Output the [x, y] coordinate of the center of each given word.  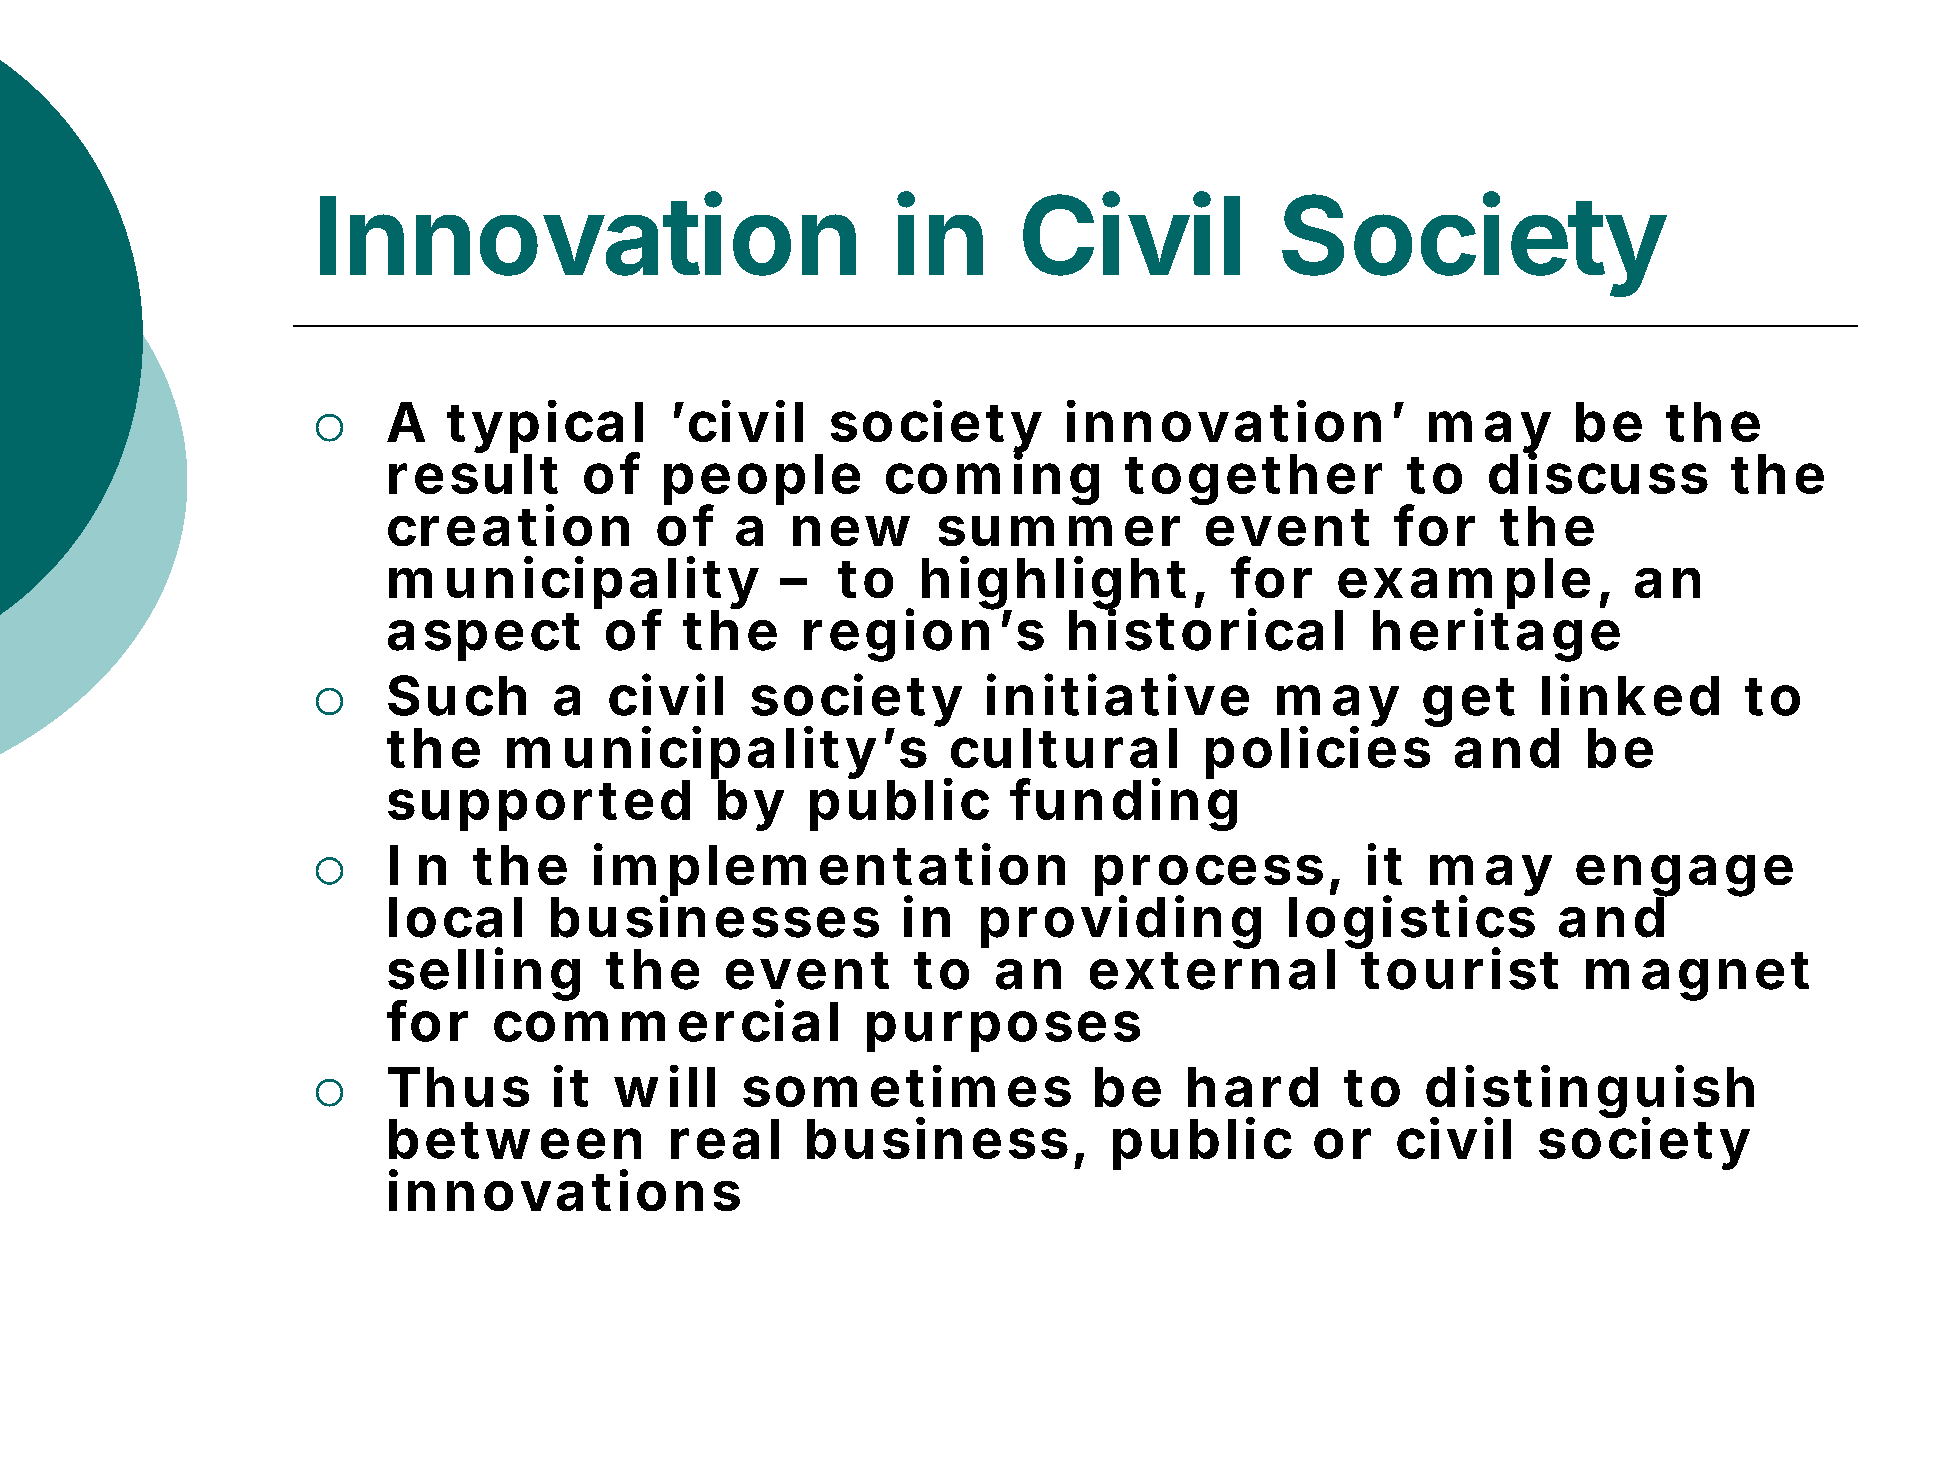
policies [1324, 752]
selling [484, 975]
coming [992, 478]
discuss [1598, 473]
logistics [1412, 923]
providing [1121, 922]
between [515, 1139]
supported [539, 805]
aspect [484, 637]
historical [1206, 629]
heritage [1496, 635]
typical [545, 428]
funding [1124, 804]
